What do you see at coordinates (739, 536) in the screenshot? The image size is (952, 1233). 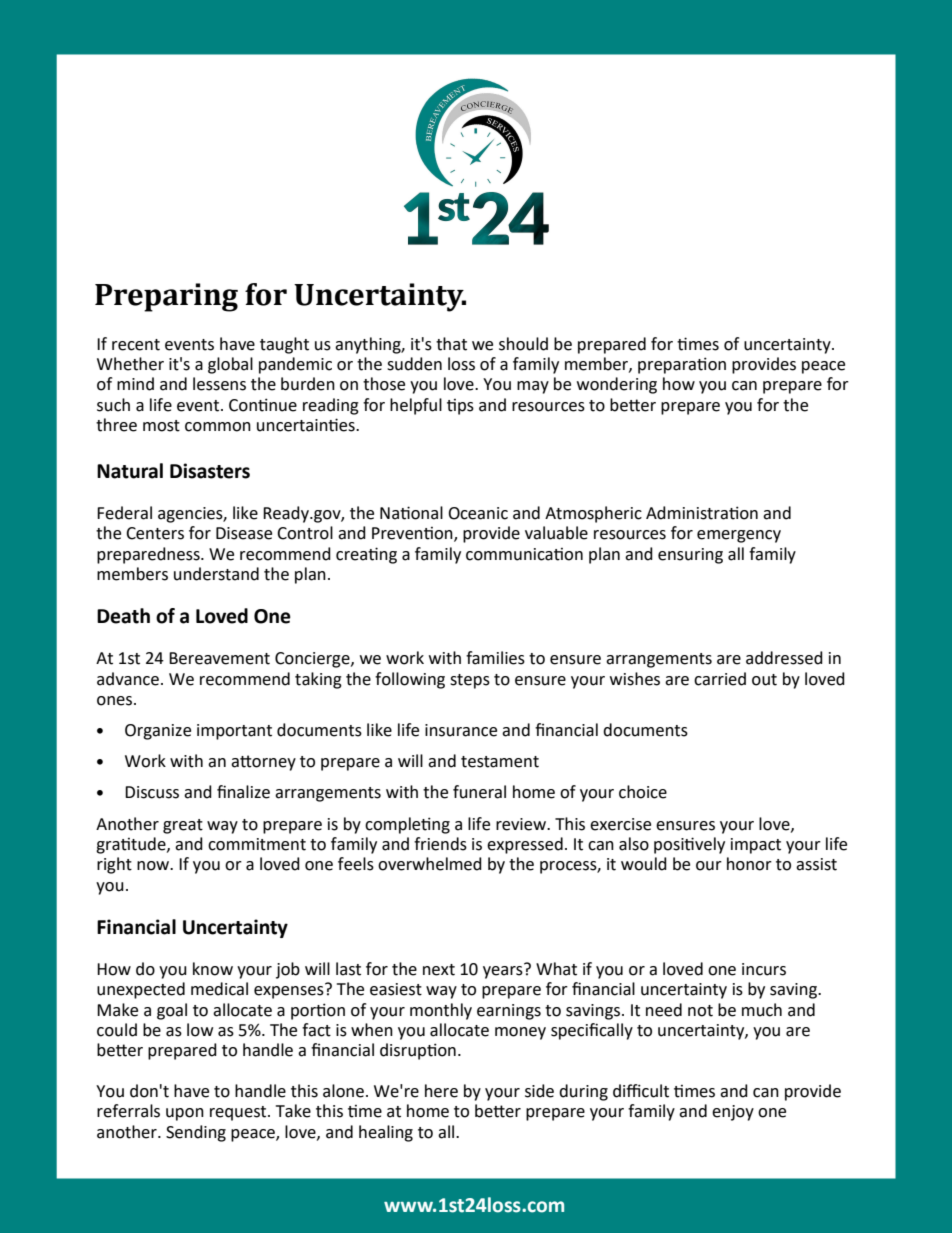 I see `emergency` at bounding box center [739, 536].
